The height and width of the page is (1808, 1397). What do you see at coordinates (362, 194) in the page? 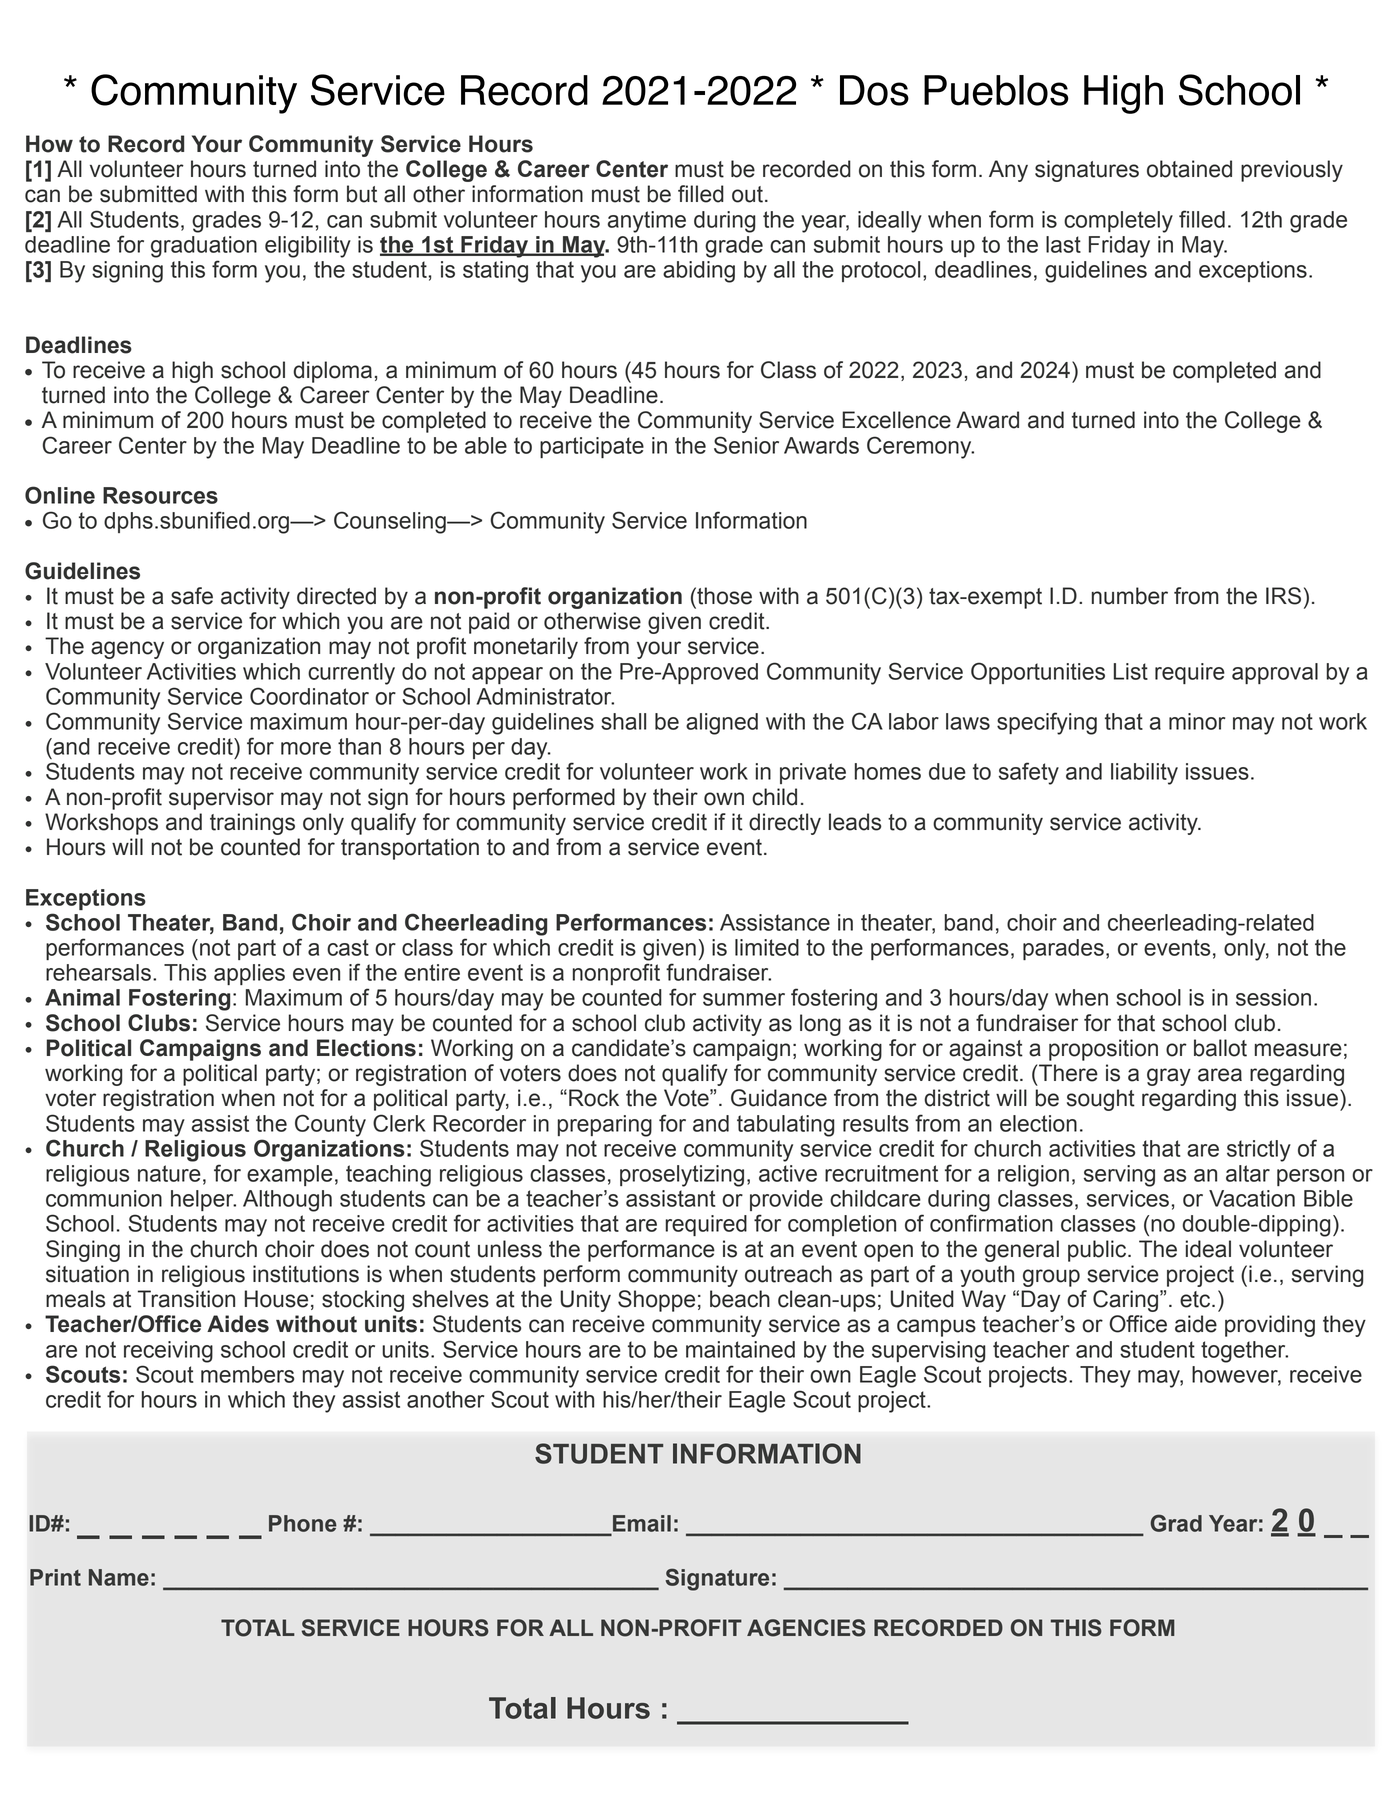
I see `but` at bounding box center [362, 194].
